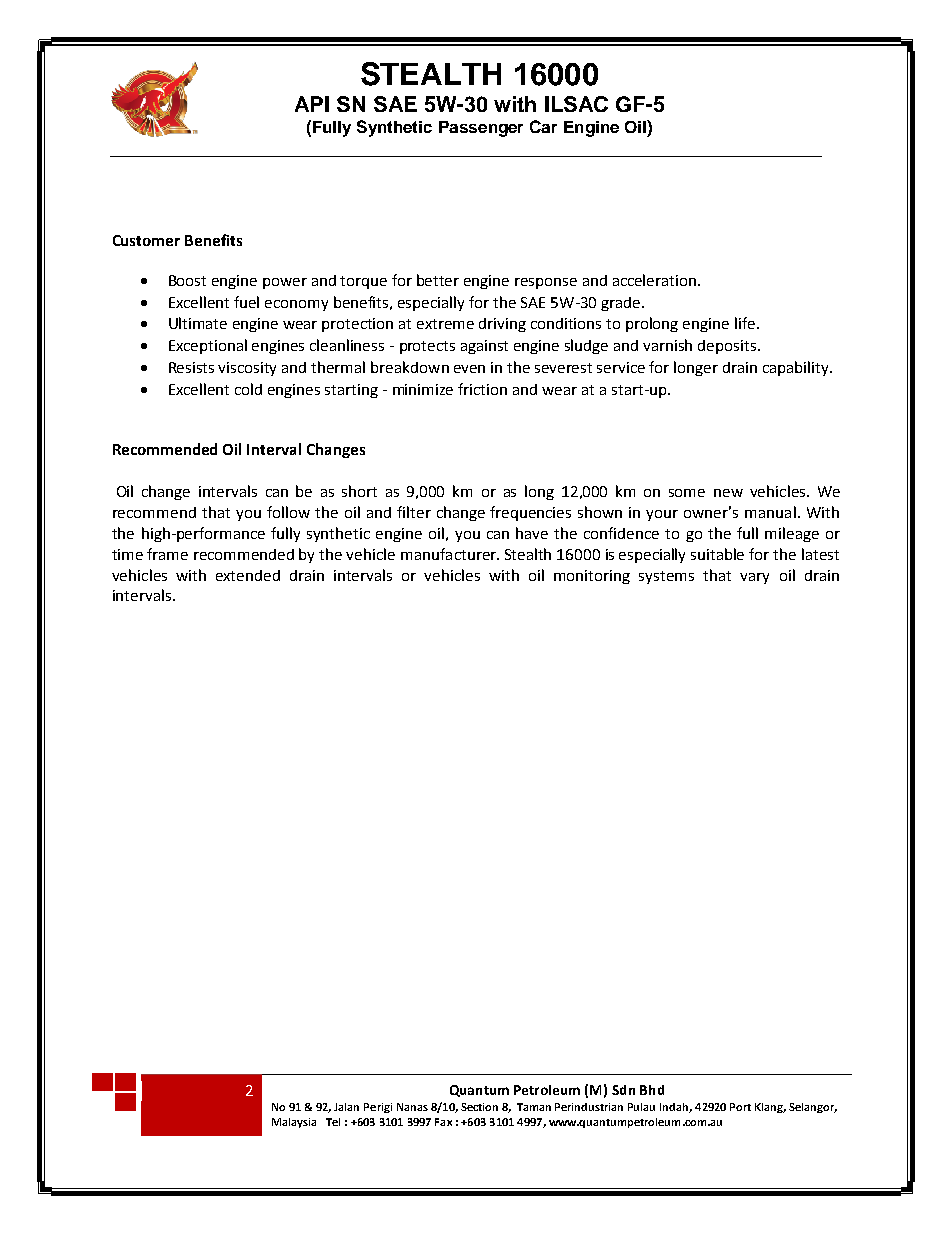  What do you see at coordinates (481, 129) in the screenshot?
I see `Passenger` at bounding box center [481, 129].
